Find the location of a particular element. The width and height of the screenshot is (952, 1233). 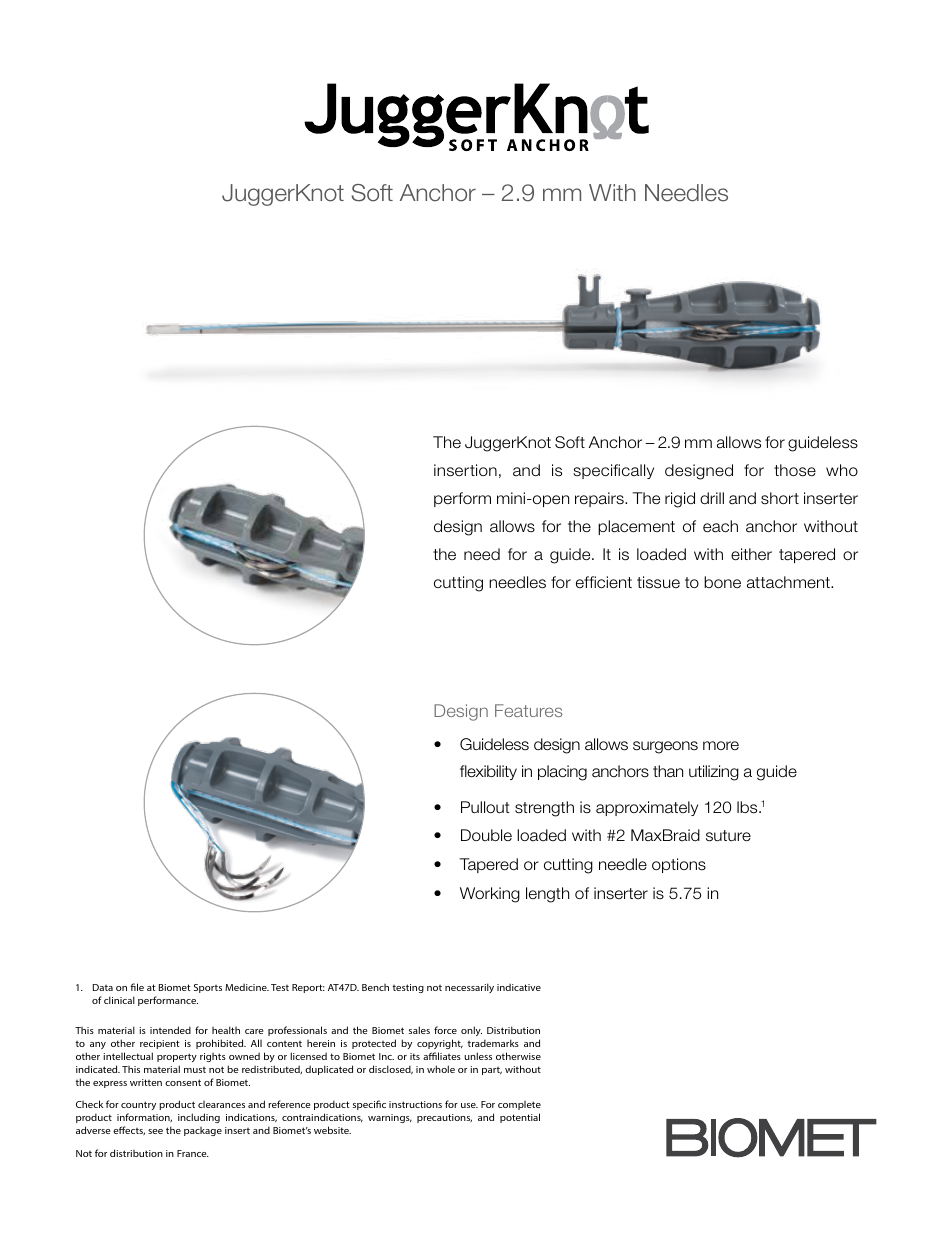

placement is located at coordinates (636, 527).
